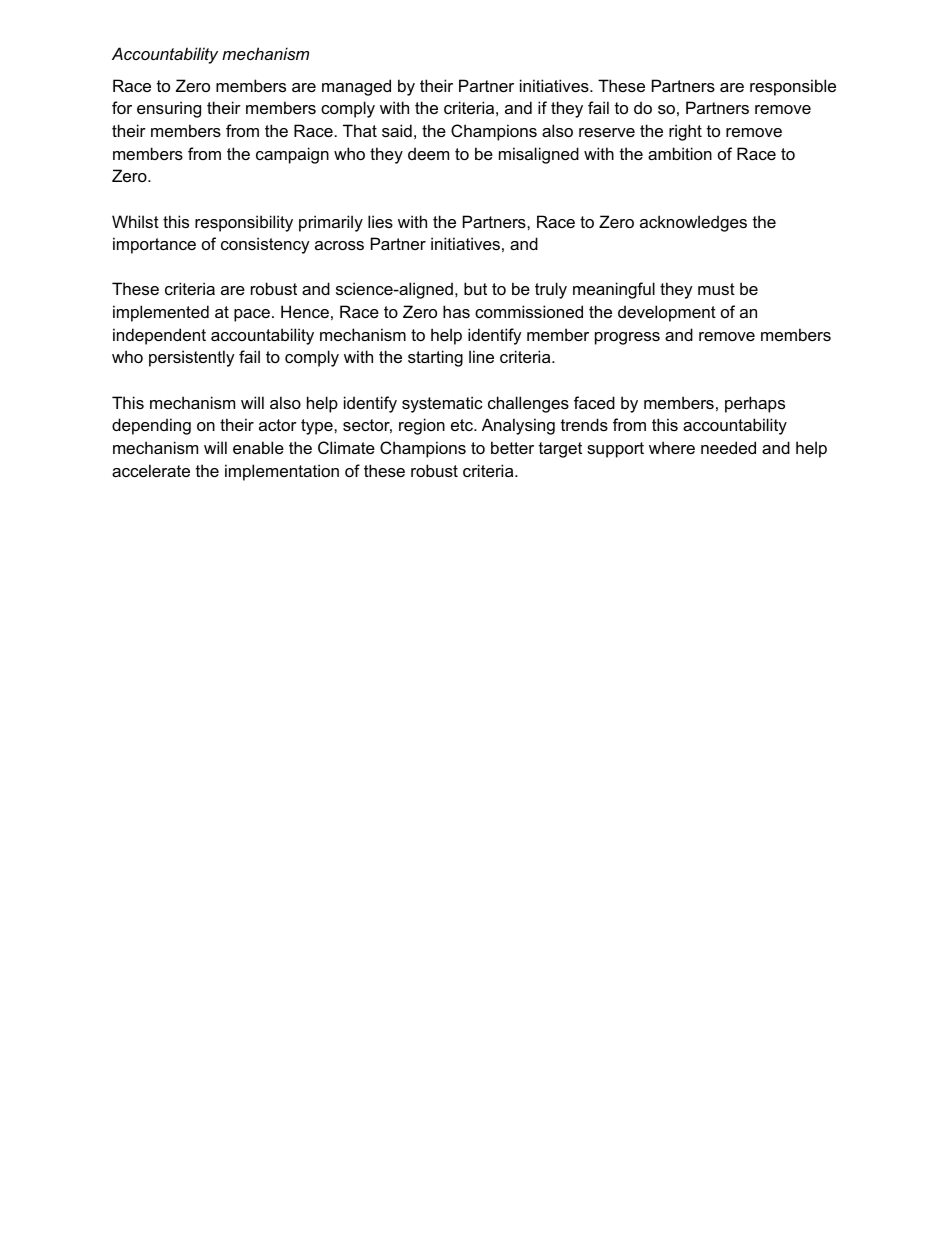  Describe the element at coordinates (161, 313) in the image. I see `implemented` at that location.
